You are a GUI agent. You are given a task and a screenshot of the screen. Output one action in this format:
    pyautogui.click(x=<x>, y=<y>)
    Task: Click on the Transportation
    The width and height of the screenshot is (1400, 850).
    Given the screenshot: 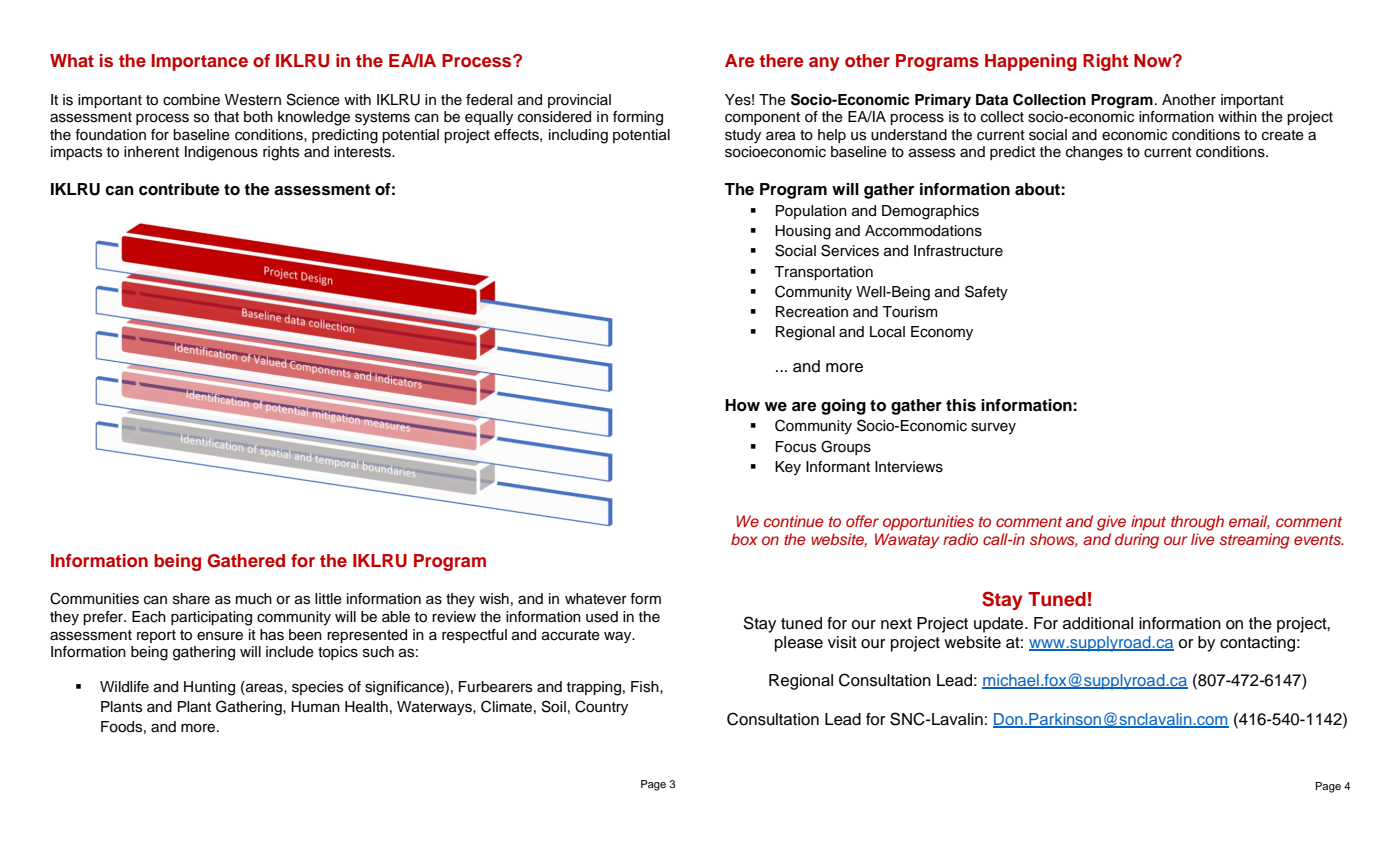 What is the action you would take?
    pyautogui.click(x=823, y=273)
